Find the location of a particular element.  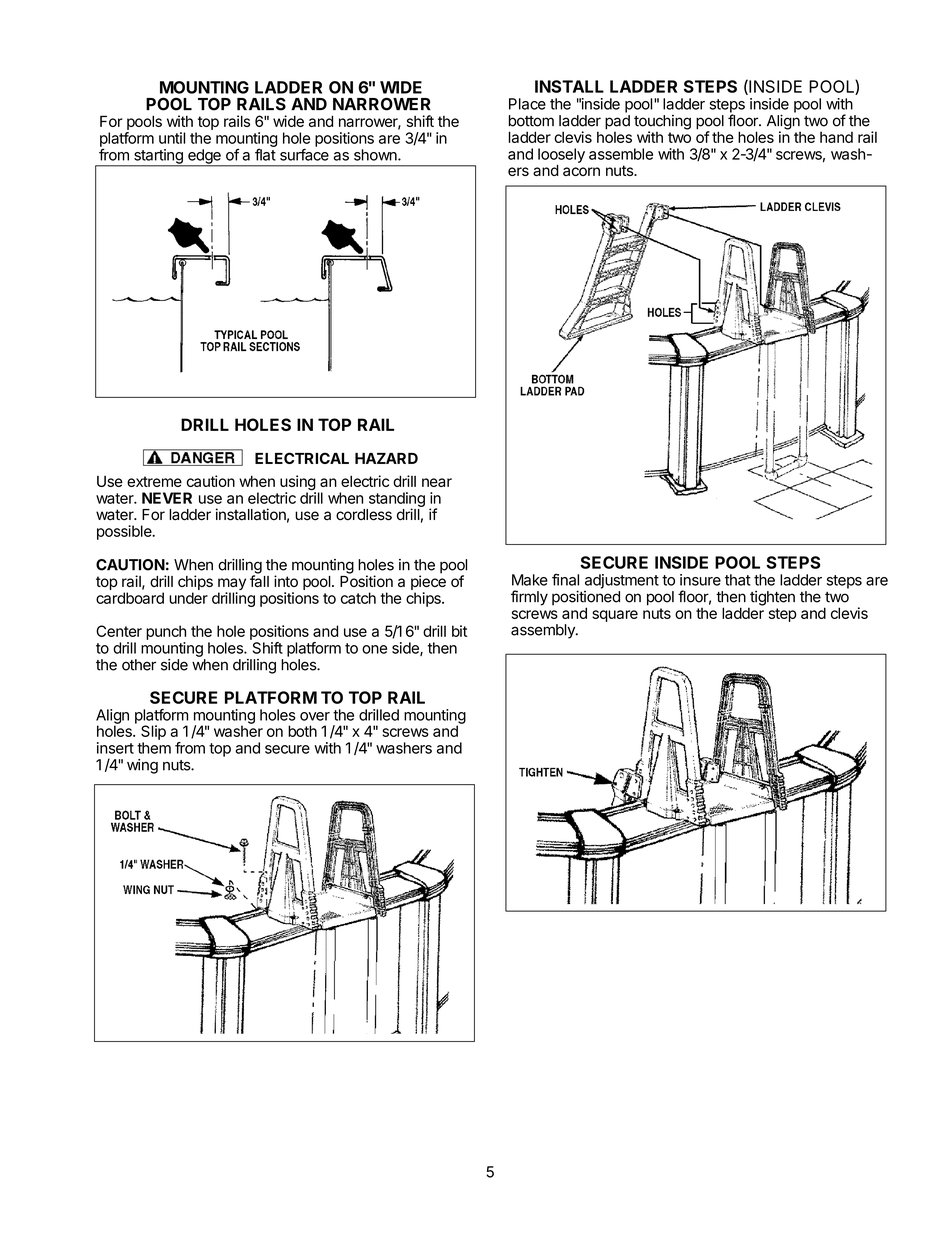

them is located at coordinates (154, 748).
